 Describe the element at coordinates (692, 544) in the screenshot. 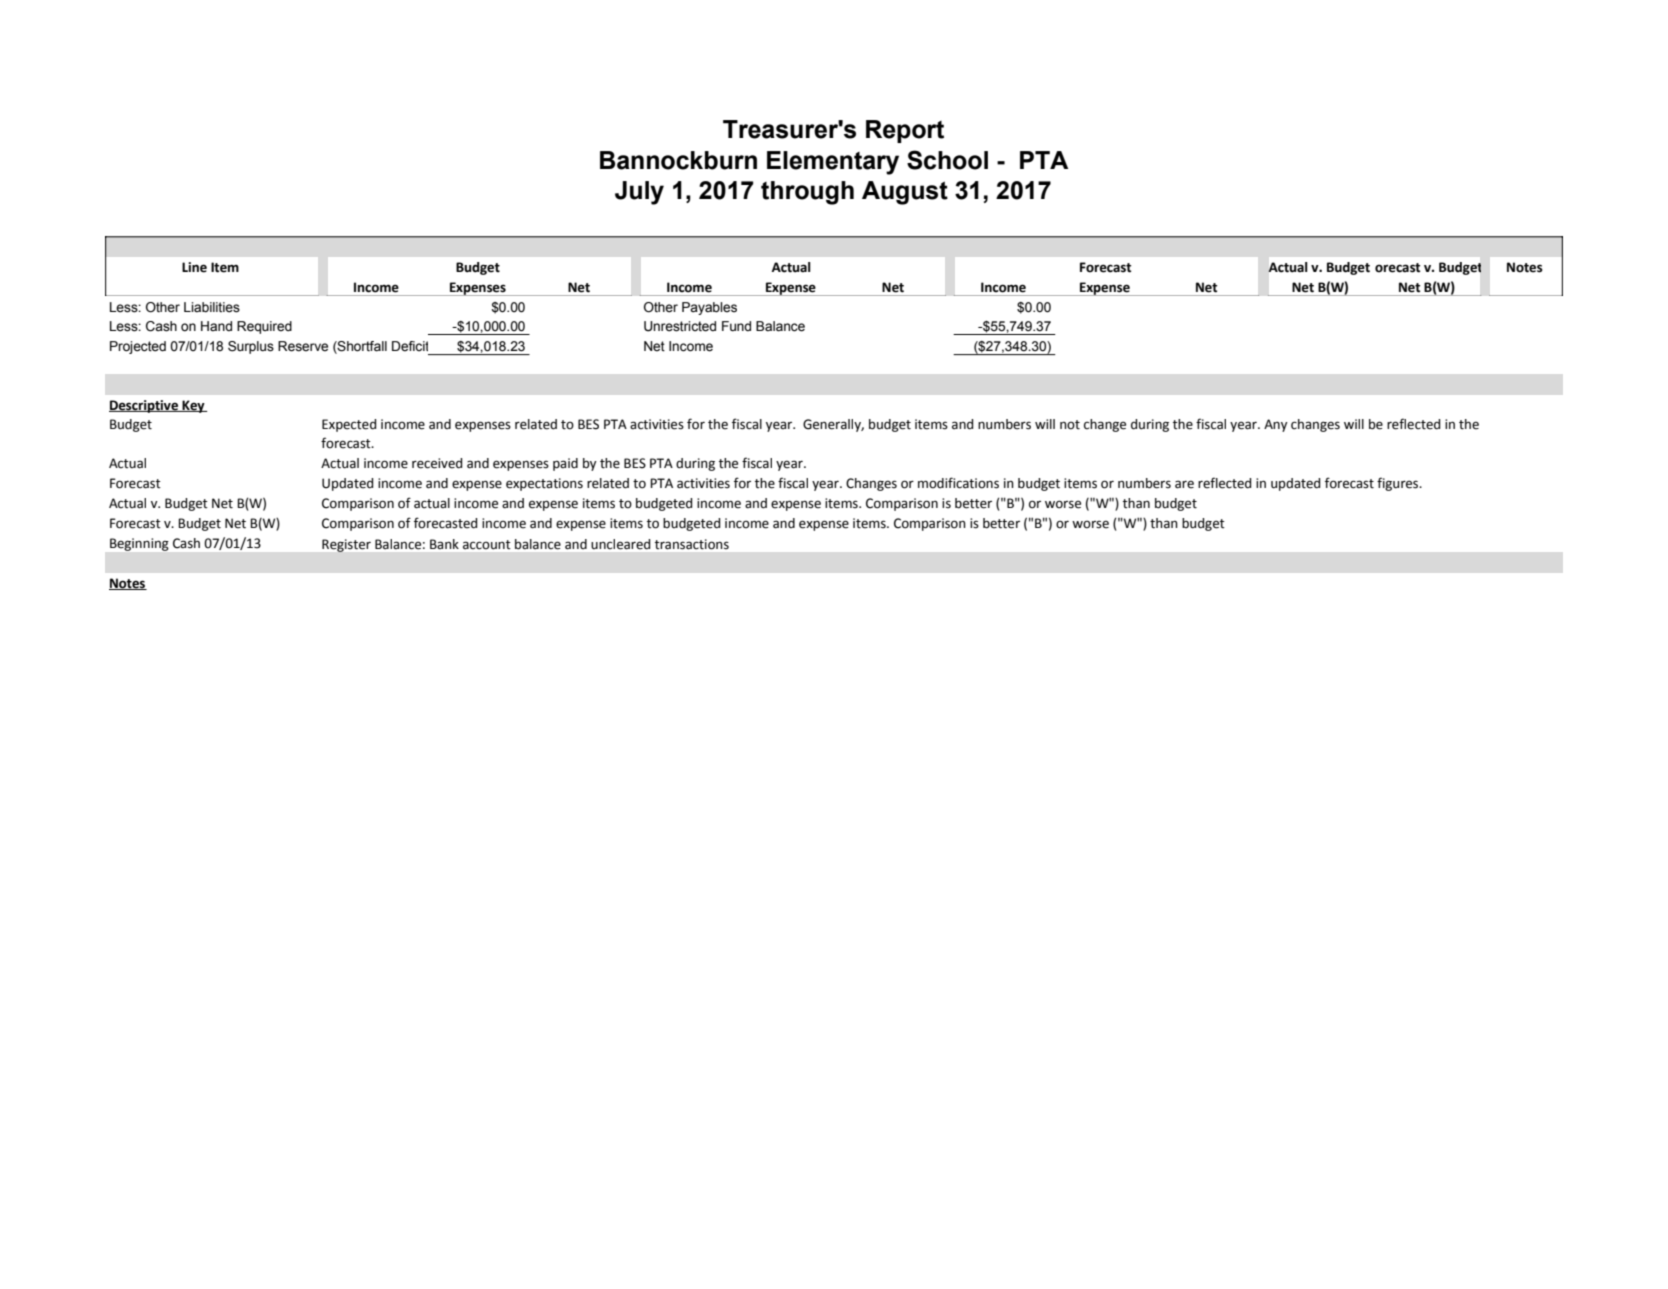

I see `transactions` at that location.
